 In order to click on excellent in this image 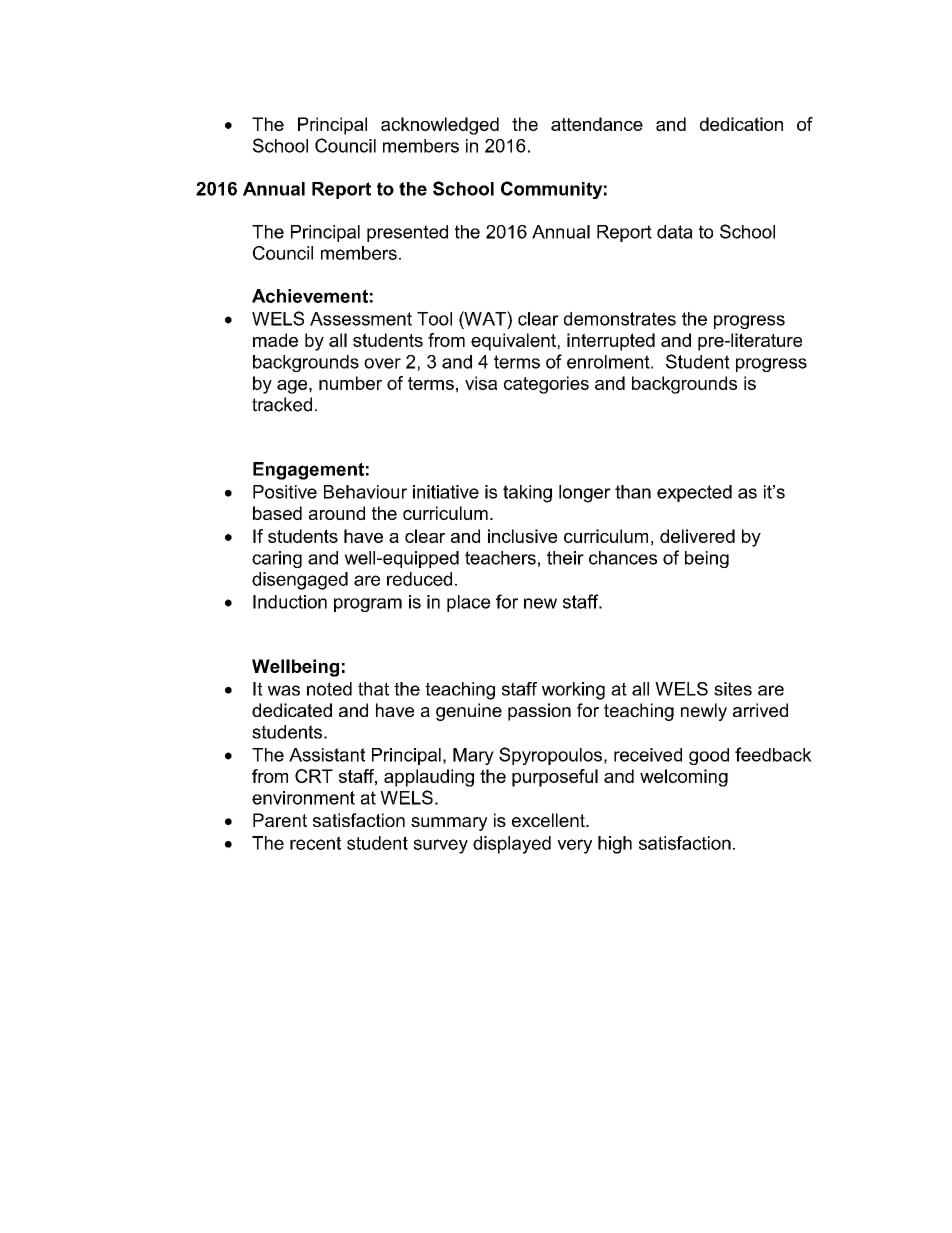, I will do `click(549, 820)`.
